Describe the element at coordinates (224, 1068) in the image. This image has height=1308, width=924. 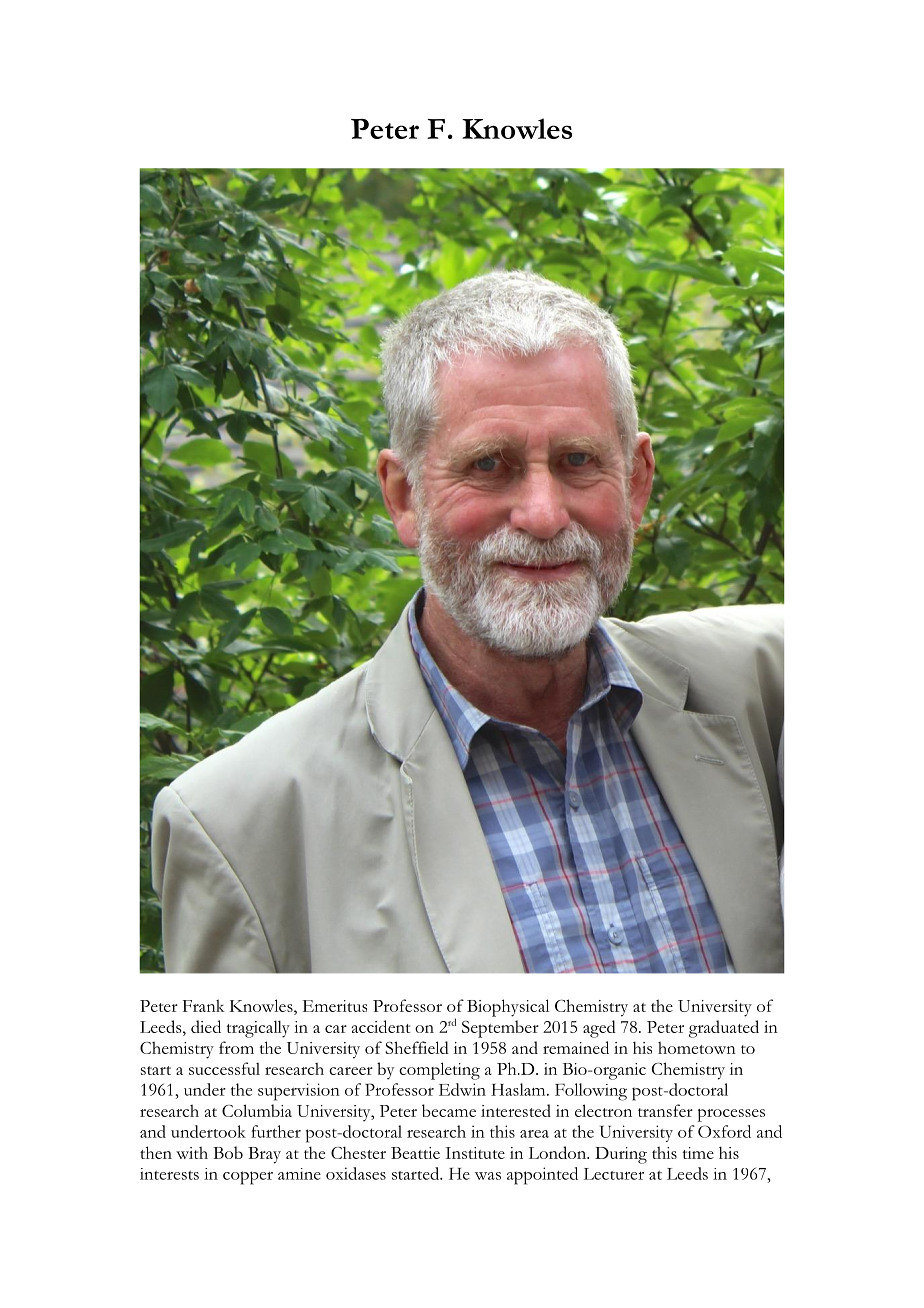
I see `successful` at that location.
